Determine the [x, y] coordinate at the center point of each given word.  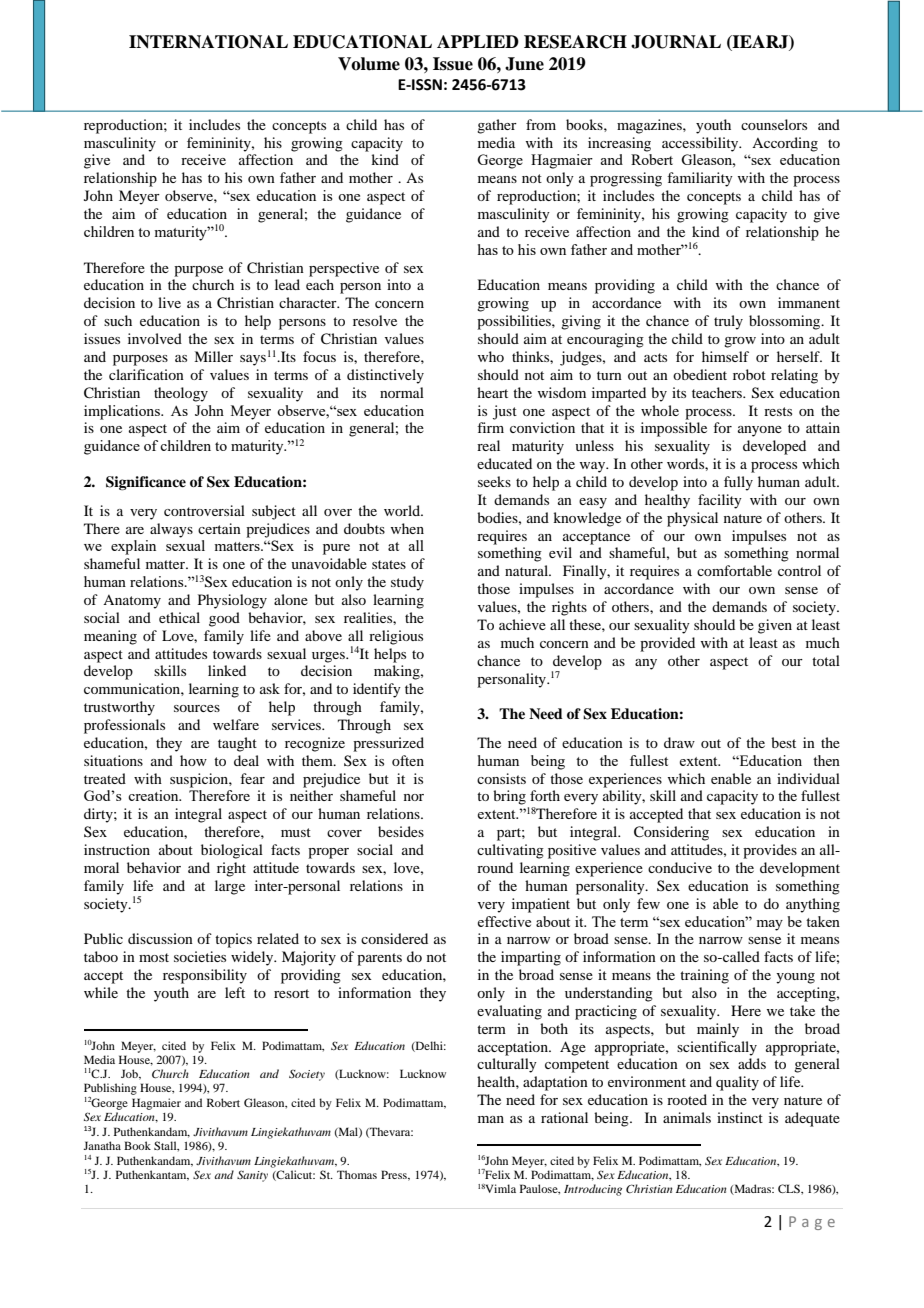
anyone [760, 431]
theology [181, 394]
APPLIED [478, 41]
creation [154, 795]
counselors [774, 124]
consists [501, 778]
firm [490, 427]
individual [808, 778]
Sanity [252, 1176]
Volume [369, 64]
